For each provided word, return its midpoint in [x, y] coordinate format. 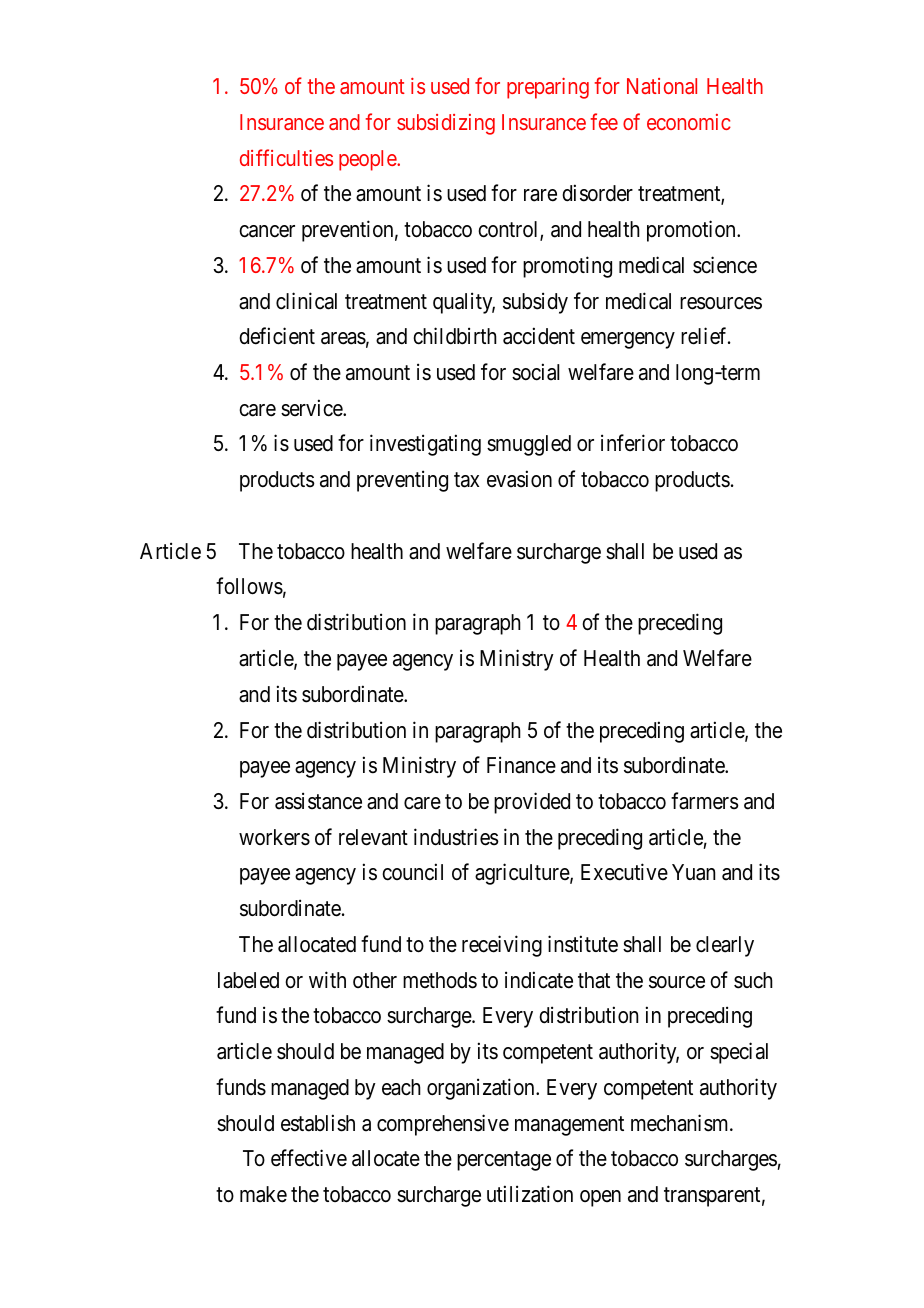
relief [705, 336]
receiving [502, 946]
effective [309, 1158]
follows [249, 586]
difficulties [286, 157]
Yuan [693, 872]
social [535, 372]
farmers [705, 801]
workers [274, 837]
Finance [521, 765]
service [312, 408]
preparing [548, 88]
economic [689, 122]
